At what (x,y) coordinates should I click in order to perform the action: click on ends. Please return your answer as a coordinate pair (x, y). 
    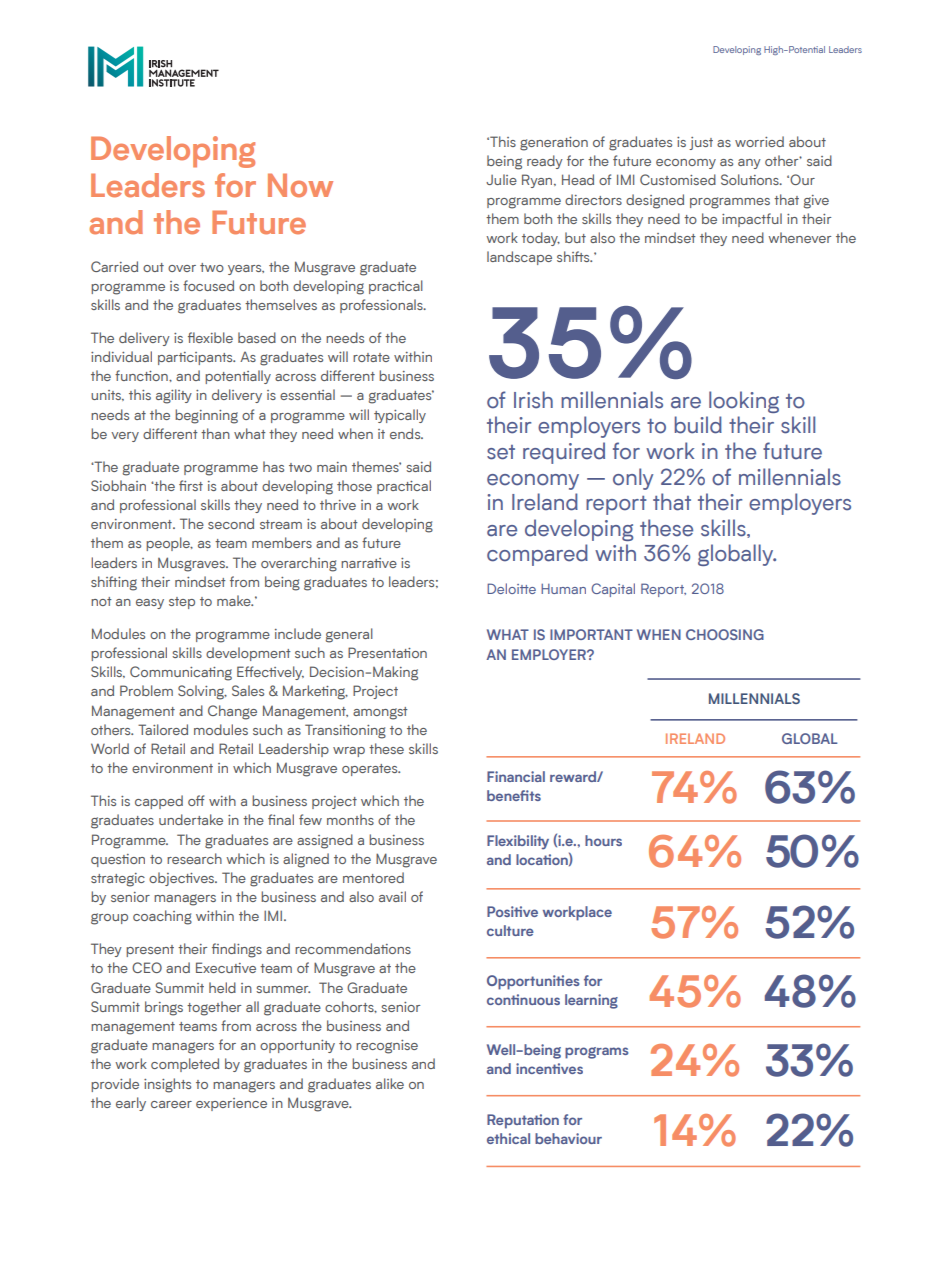
    Looking at the image, I should click on (406, 433).
